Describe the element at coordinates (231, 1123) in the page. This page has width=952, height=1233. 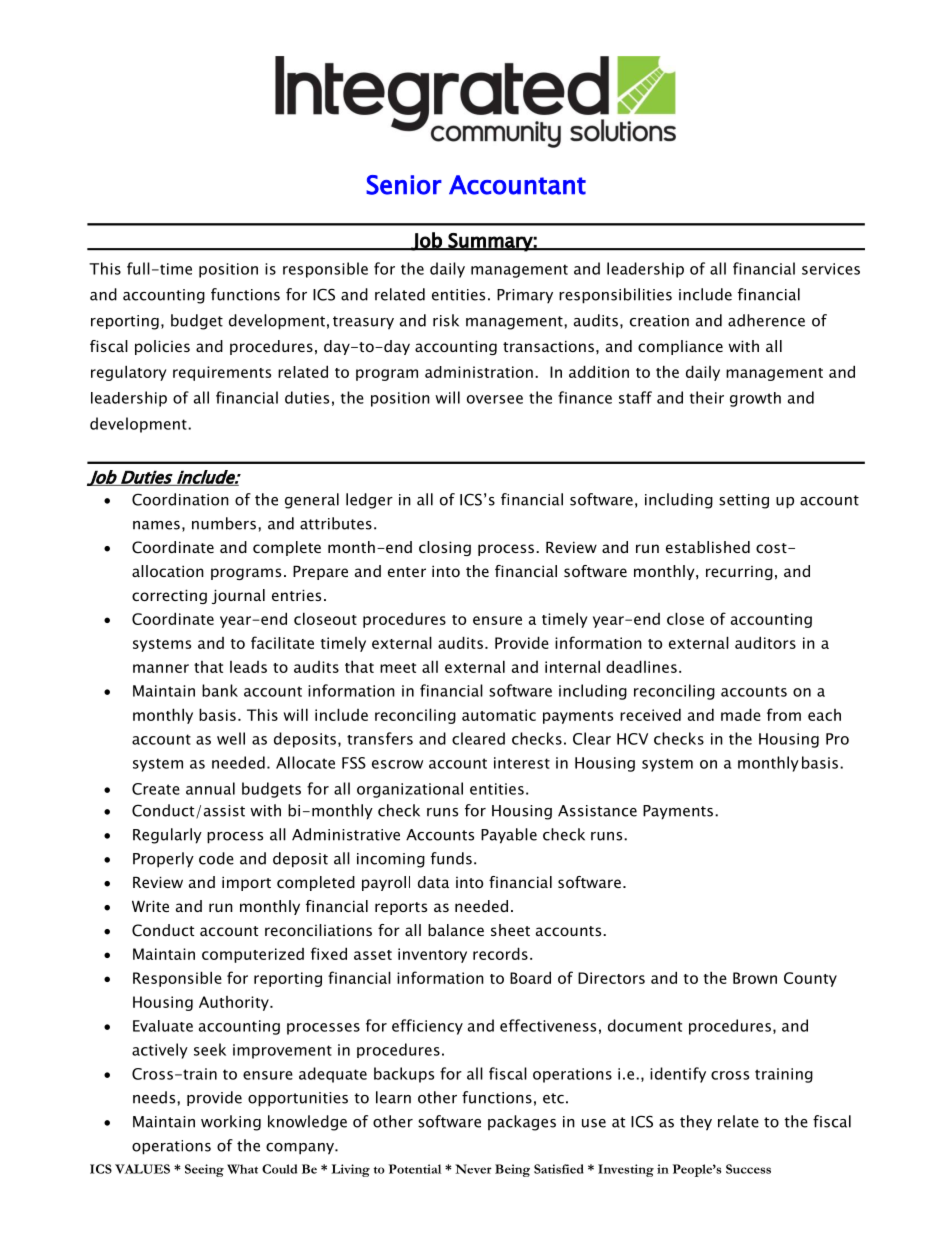
I see `working` at that location.
